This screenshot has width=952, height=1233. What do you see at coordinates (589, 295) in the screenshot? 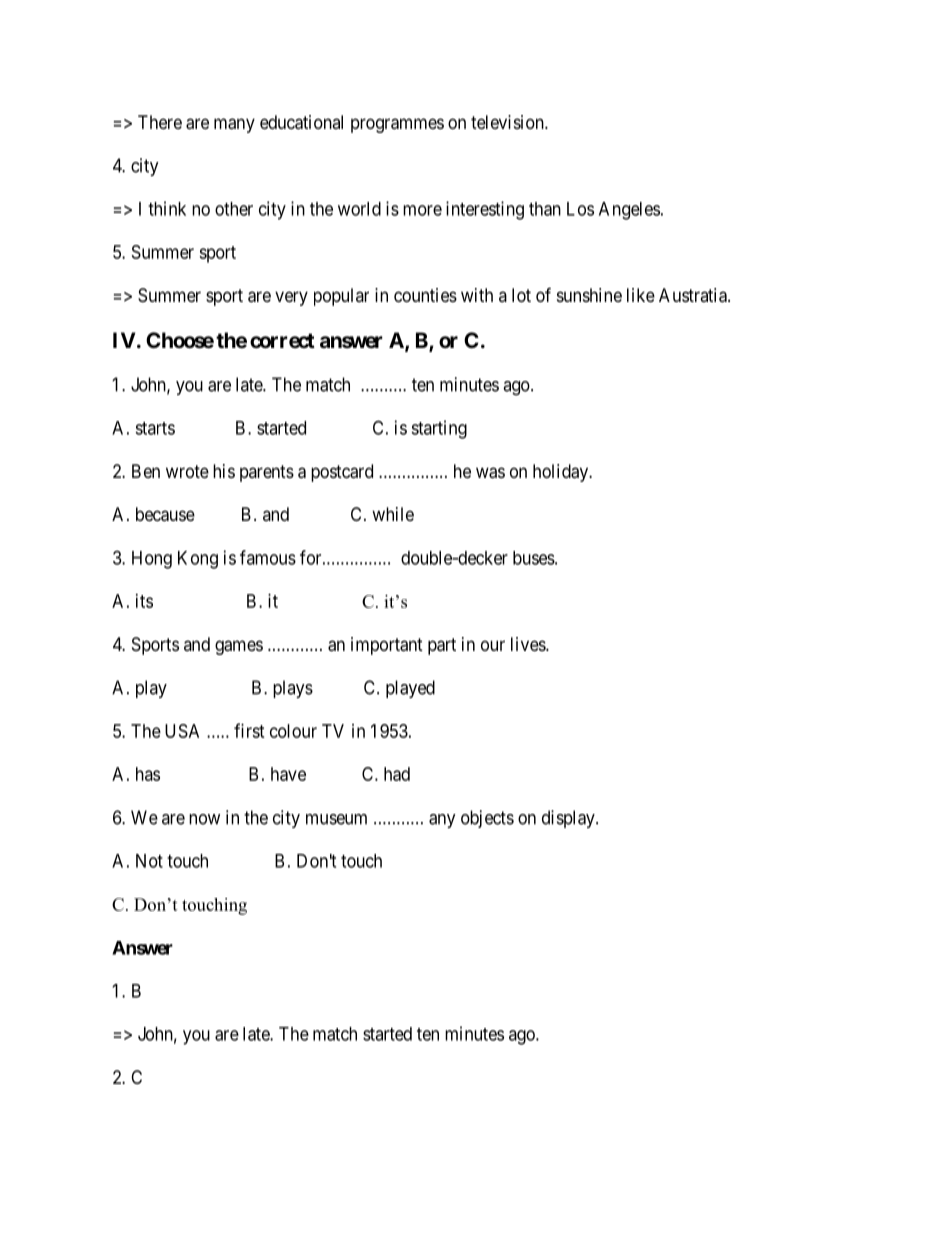
I see `sunshine` at bounding box center [589, 295].
